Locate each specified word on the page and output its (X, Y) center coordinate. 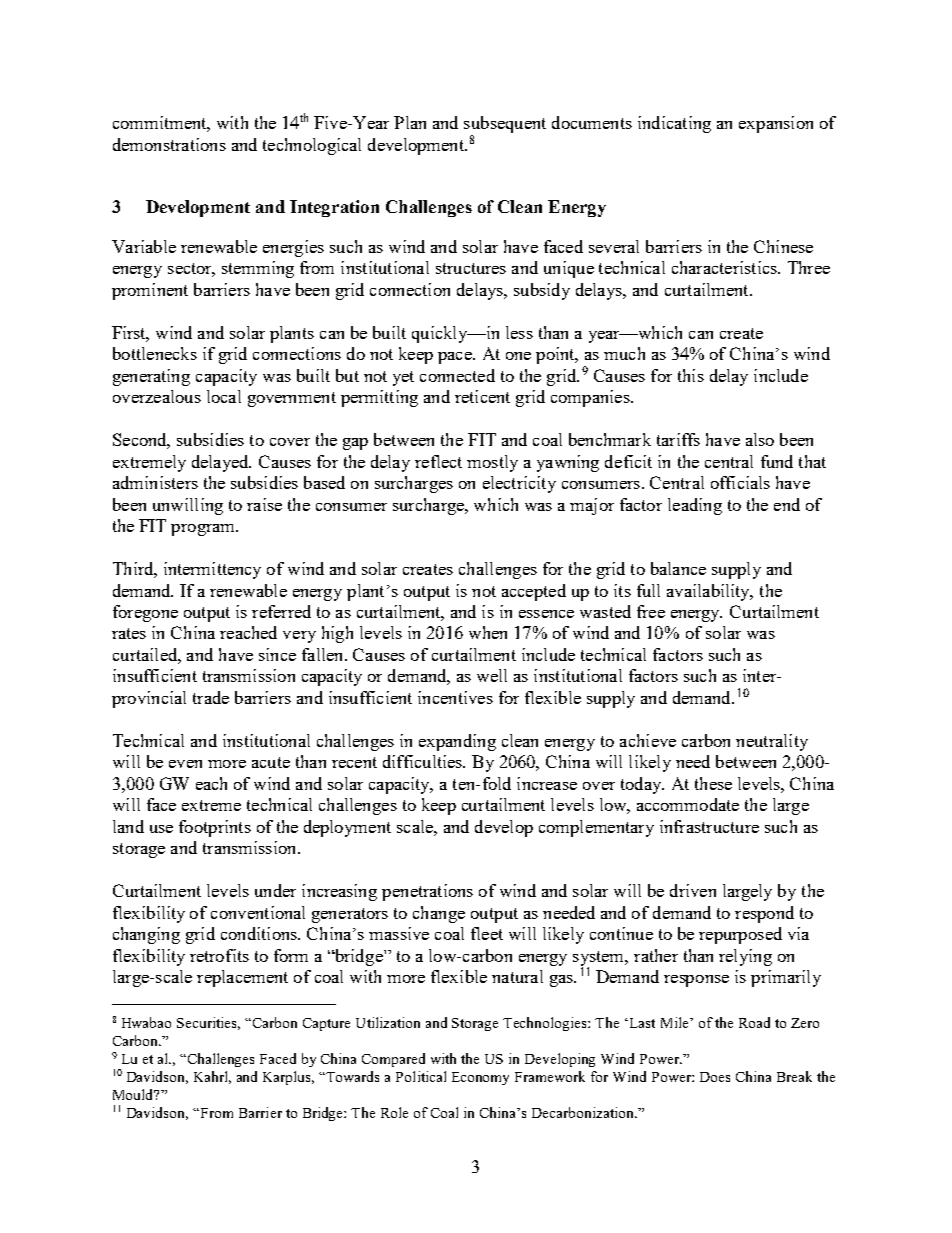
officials (740, 482)
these (713, 783)
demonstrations (169, 144)
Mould (134, 1094)
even (185, 764)
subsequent (505, 126)
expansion (776, 124)
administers (155, 482)
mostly (492, 463)
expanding (457, 742)
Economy (480, 1078)
